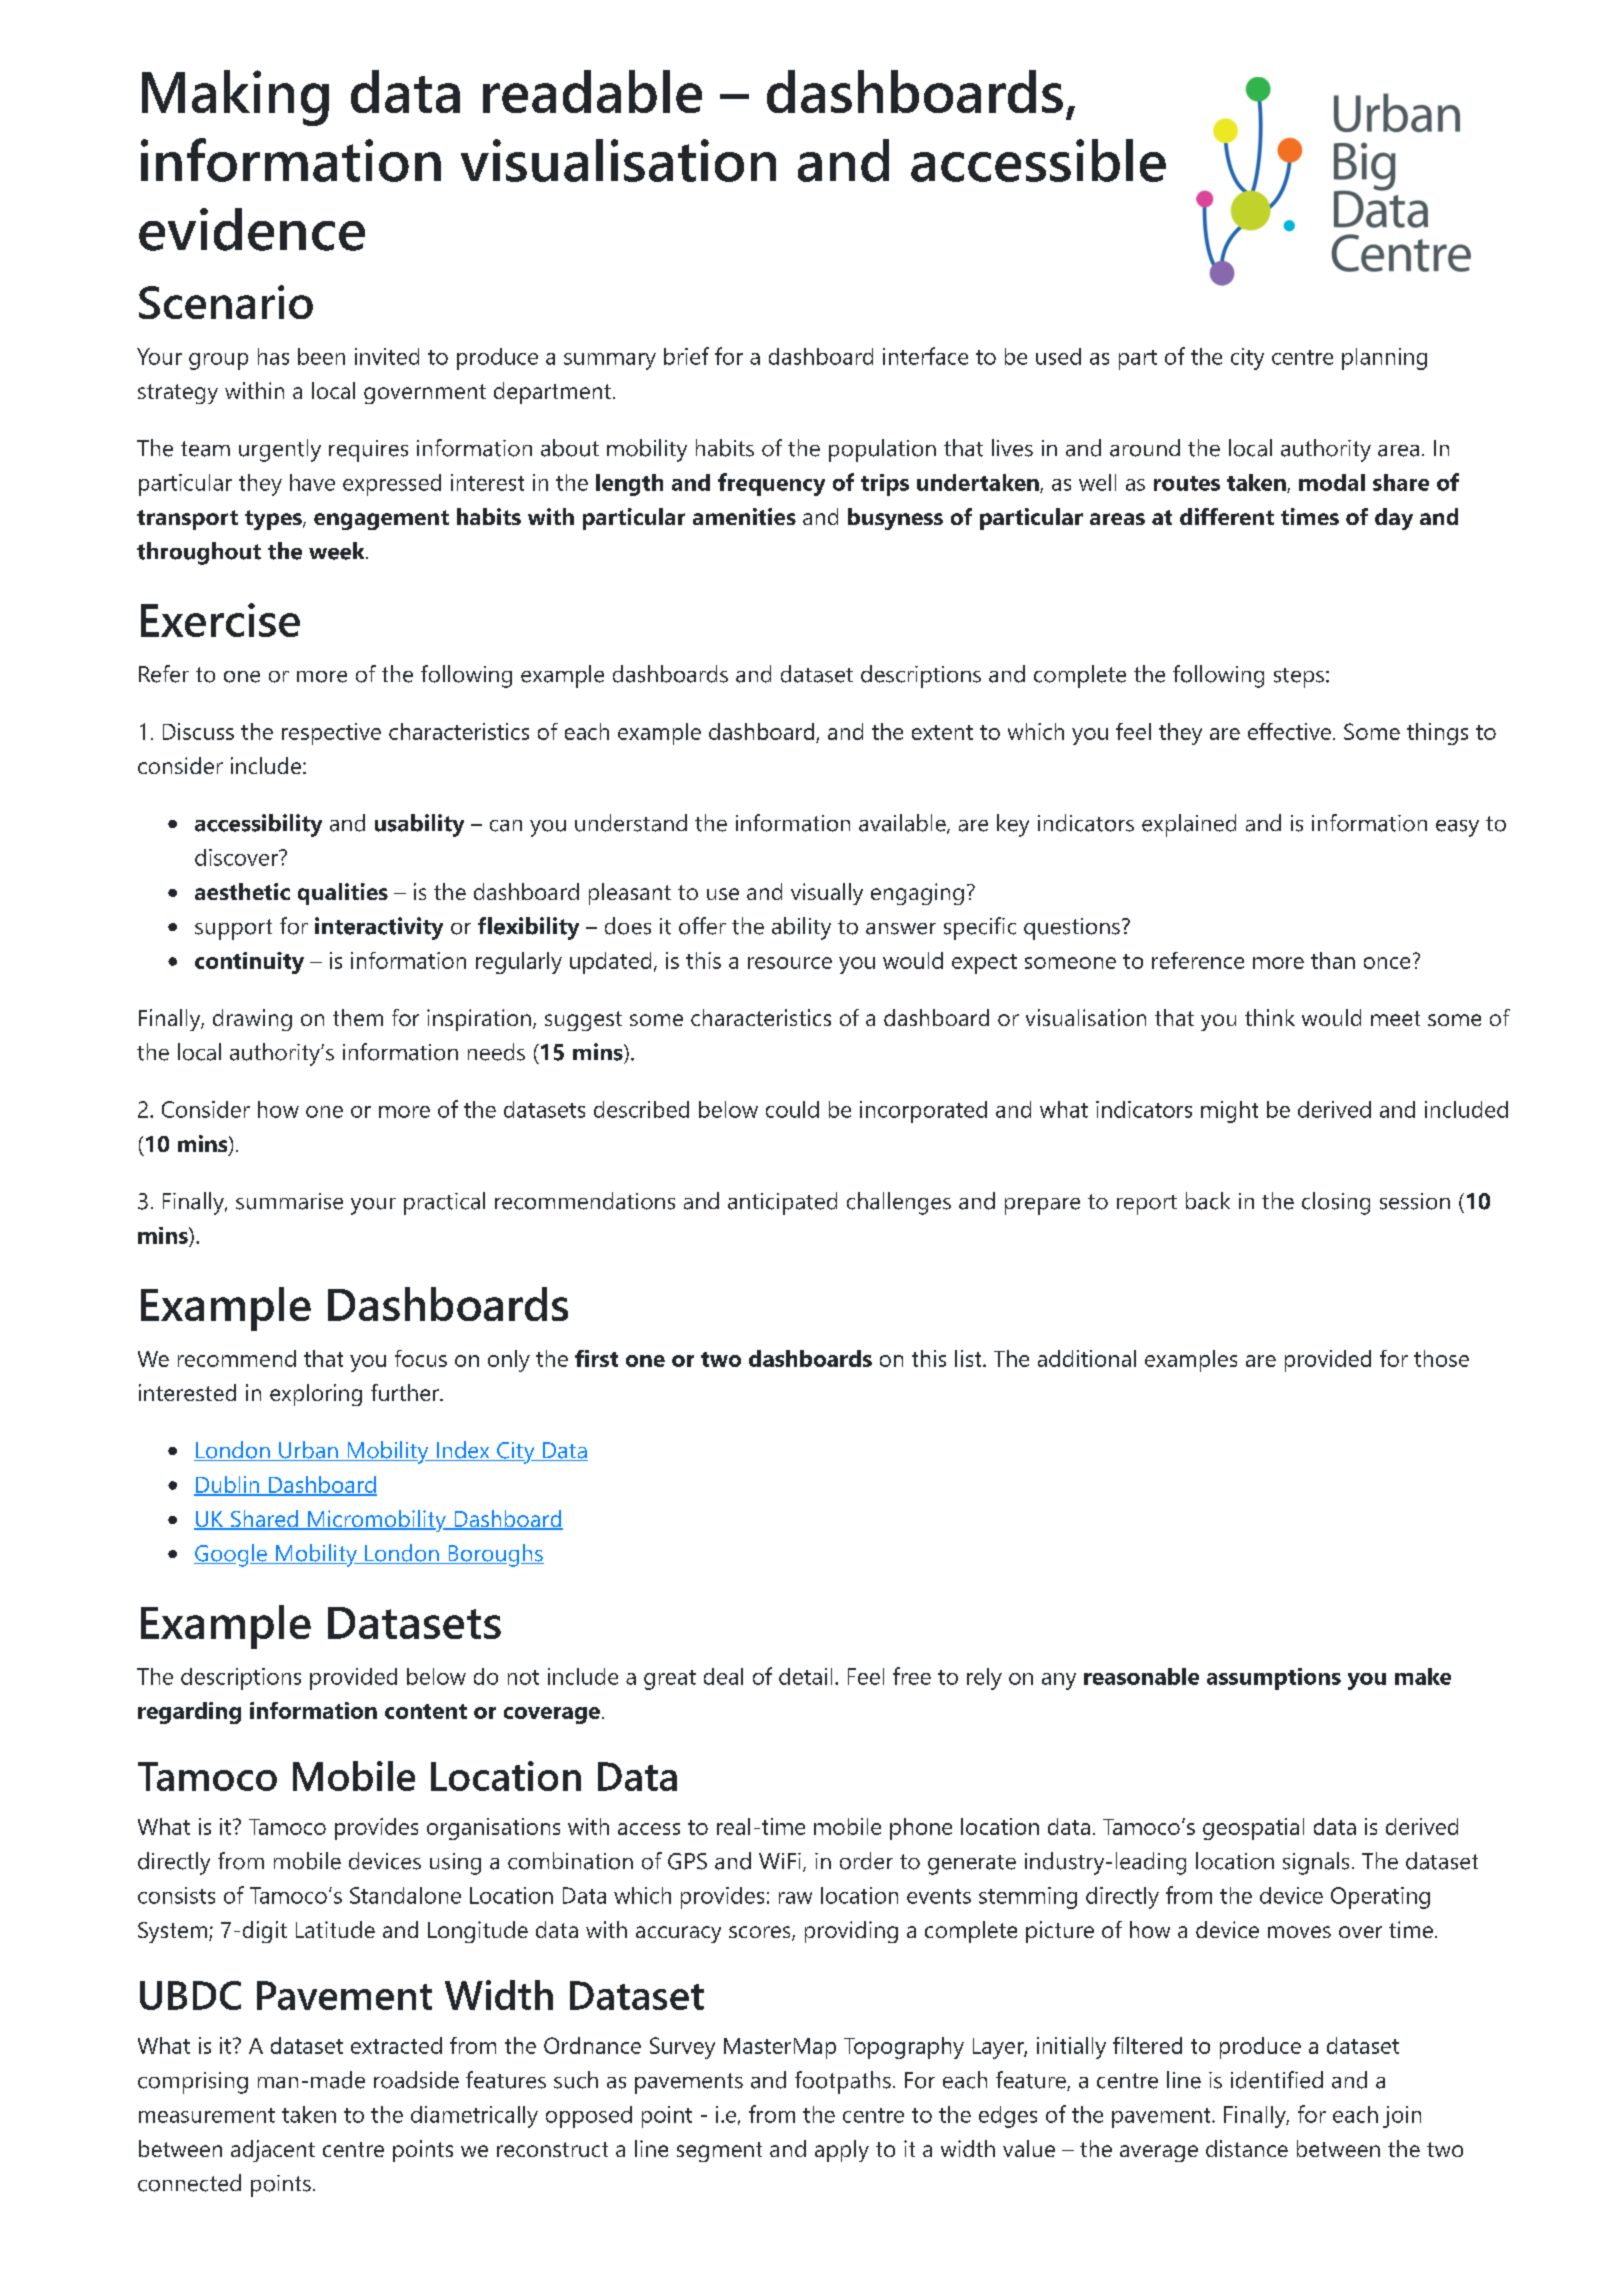 This document has width=1608, height=2274. Describe the element at coordinates (1274, 1679) in the document. I see `assumptions` at that location.
